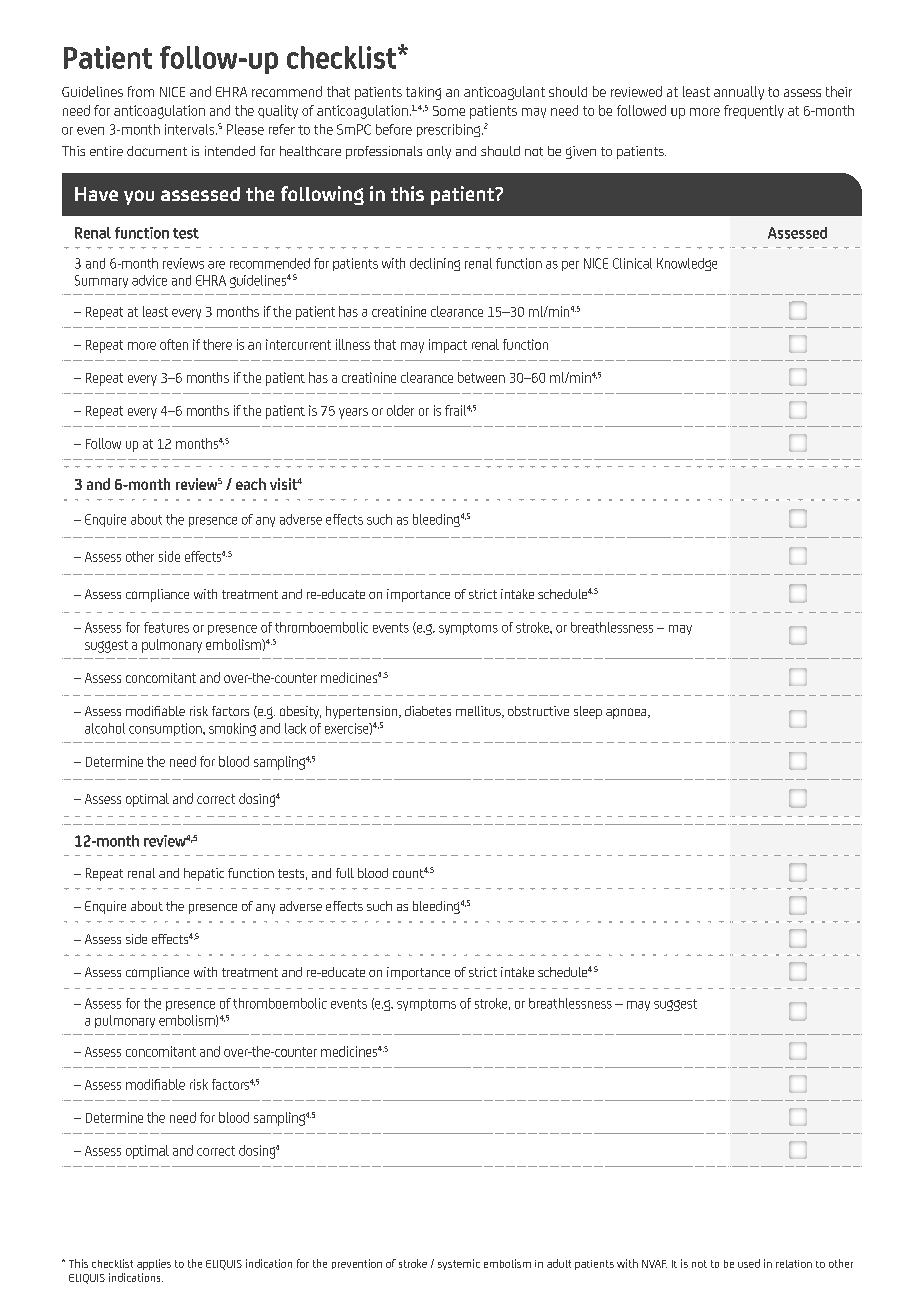 Image resolution: width=924 pixels, height=1308 pixels. What do you see at coordinates (627, 713) in the page?
I see `apnoea` at bounding box center [627, 713].
